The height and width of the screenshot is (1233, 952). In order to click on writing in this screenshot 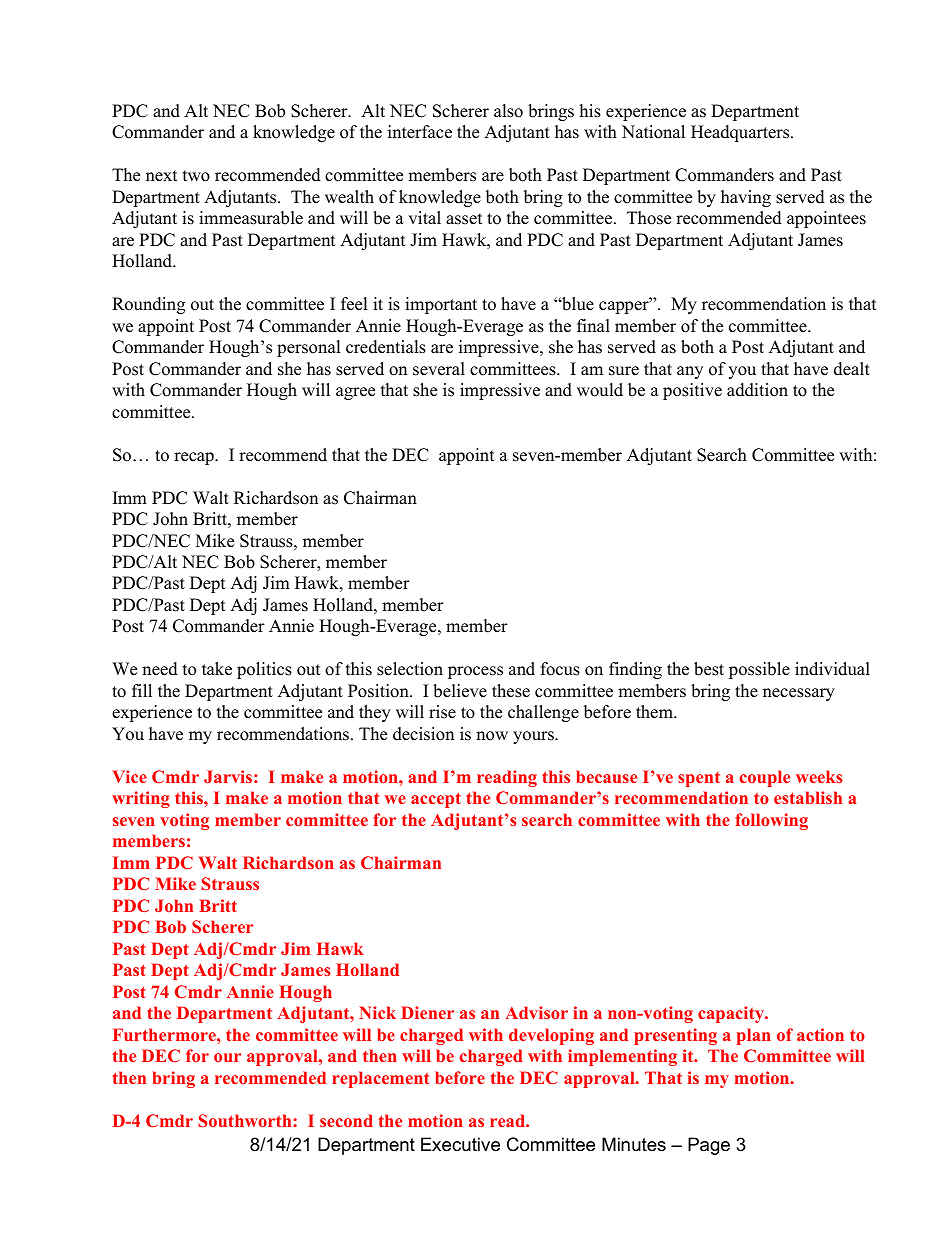, I will do `click(141, 799)`.
